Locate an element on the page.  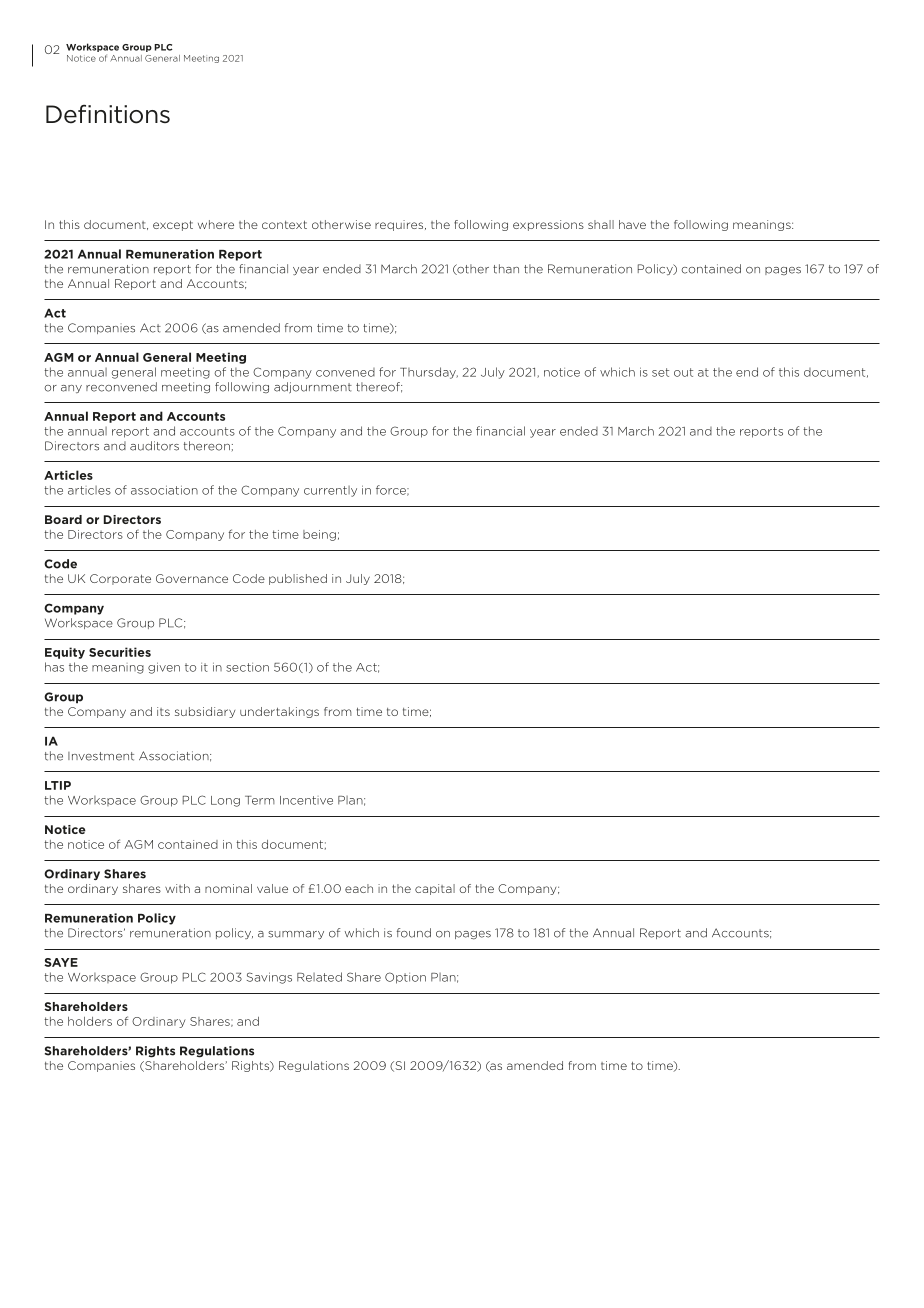
Definitions is located at coordinates (108, 114).
